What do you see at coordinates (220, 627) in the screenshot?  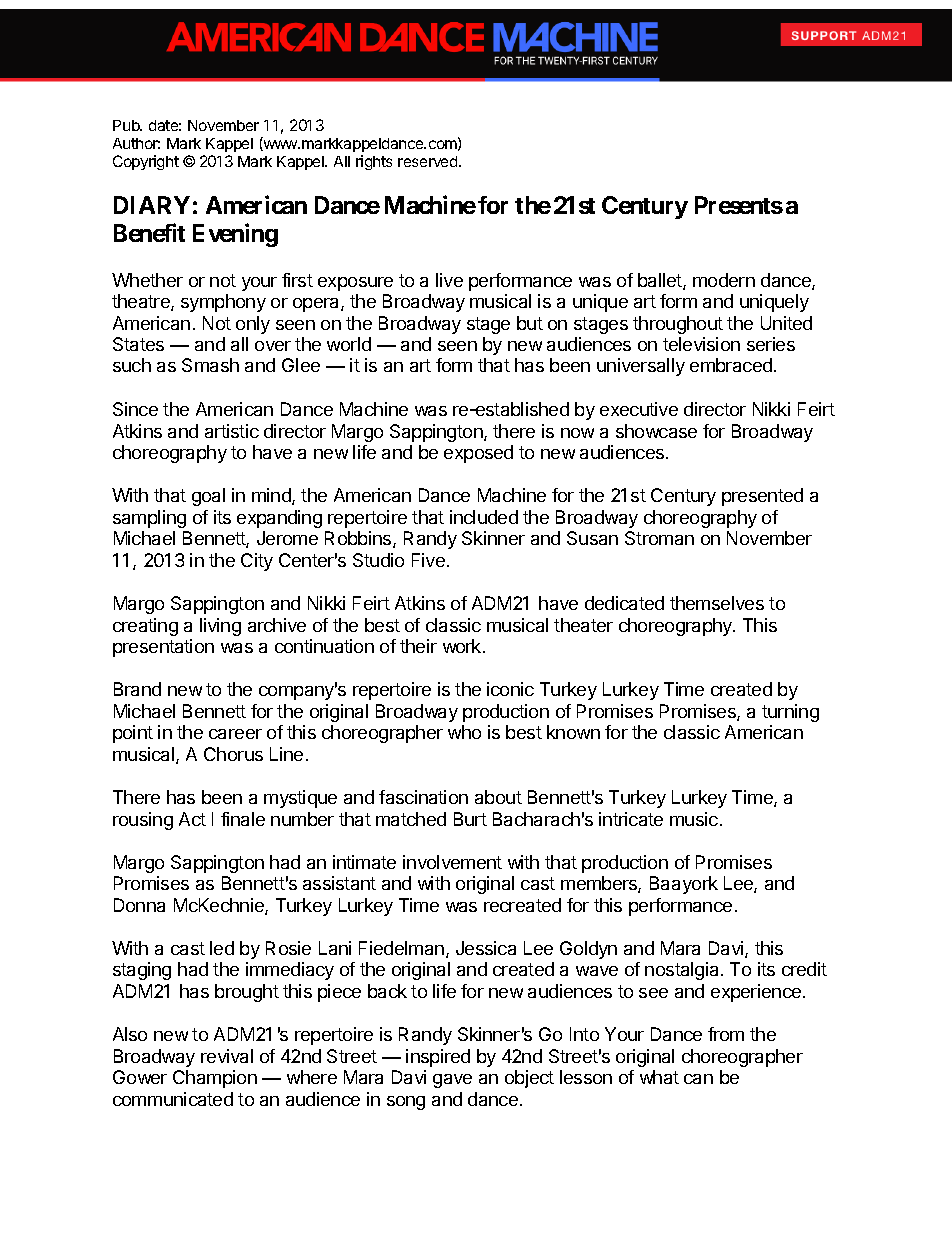 I see `living` at bounding box center [220, 627].
